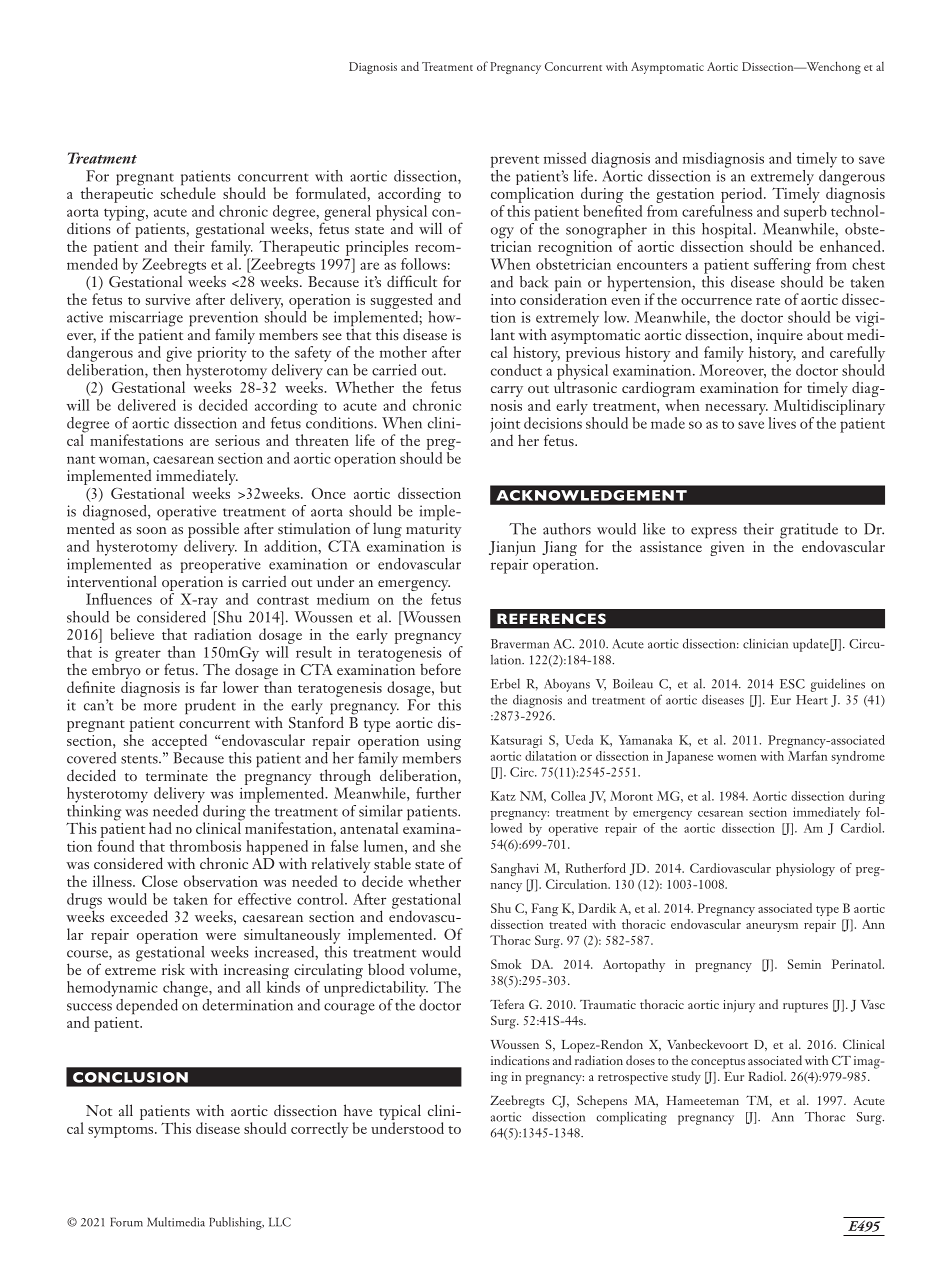  What do you see at coordinates (208, 687) in the image?
I see `far` at bounding box center [208, 687].
